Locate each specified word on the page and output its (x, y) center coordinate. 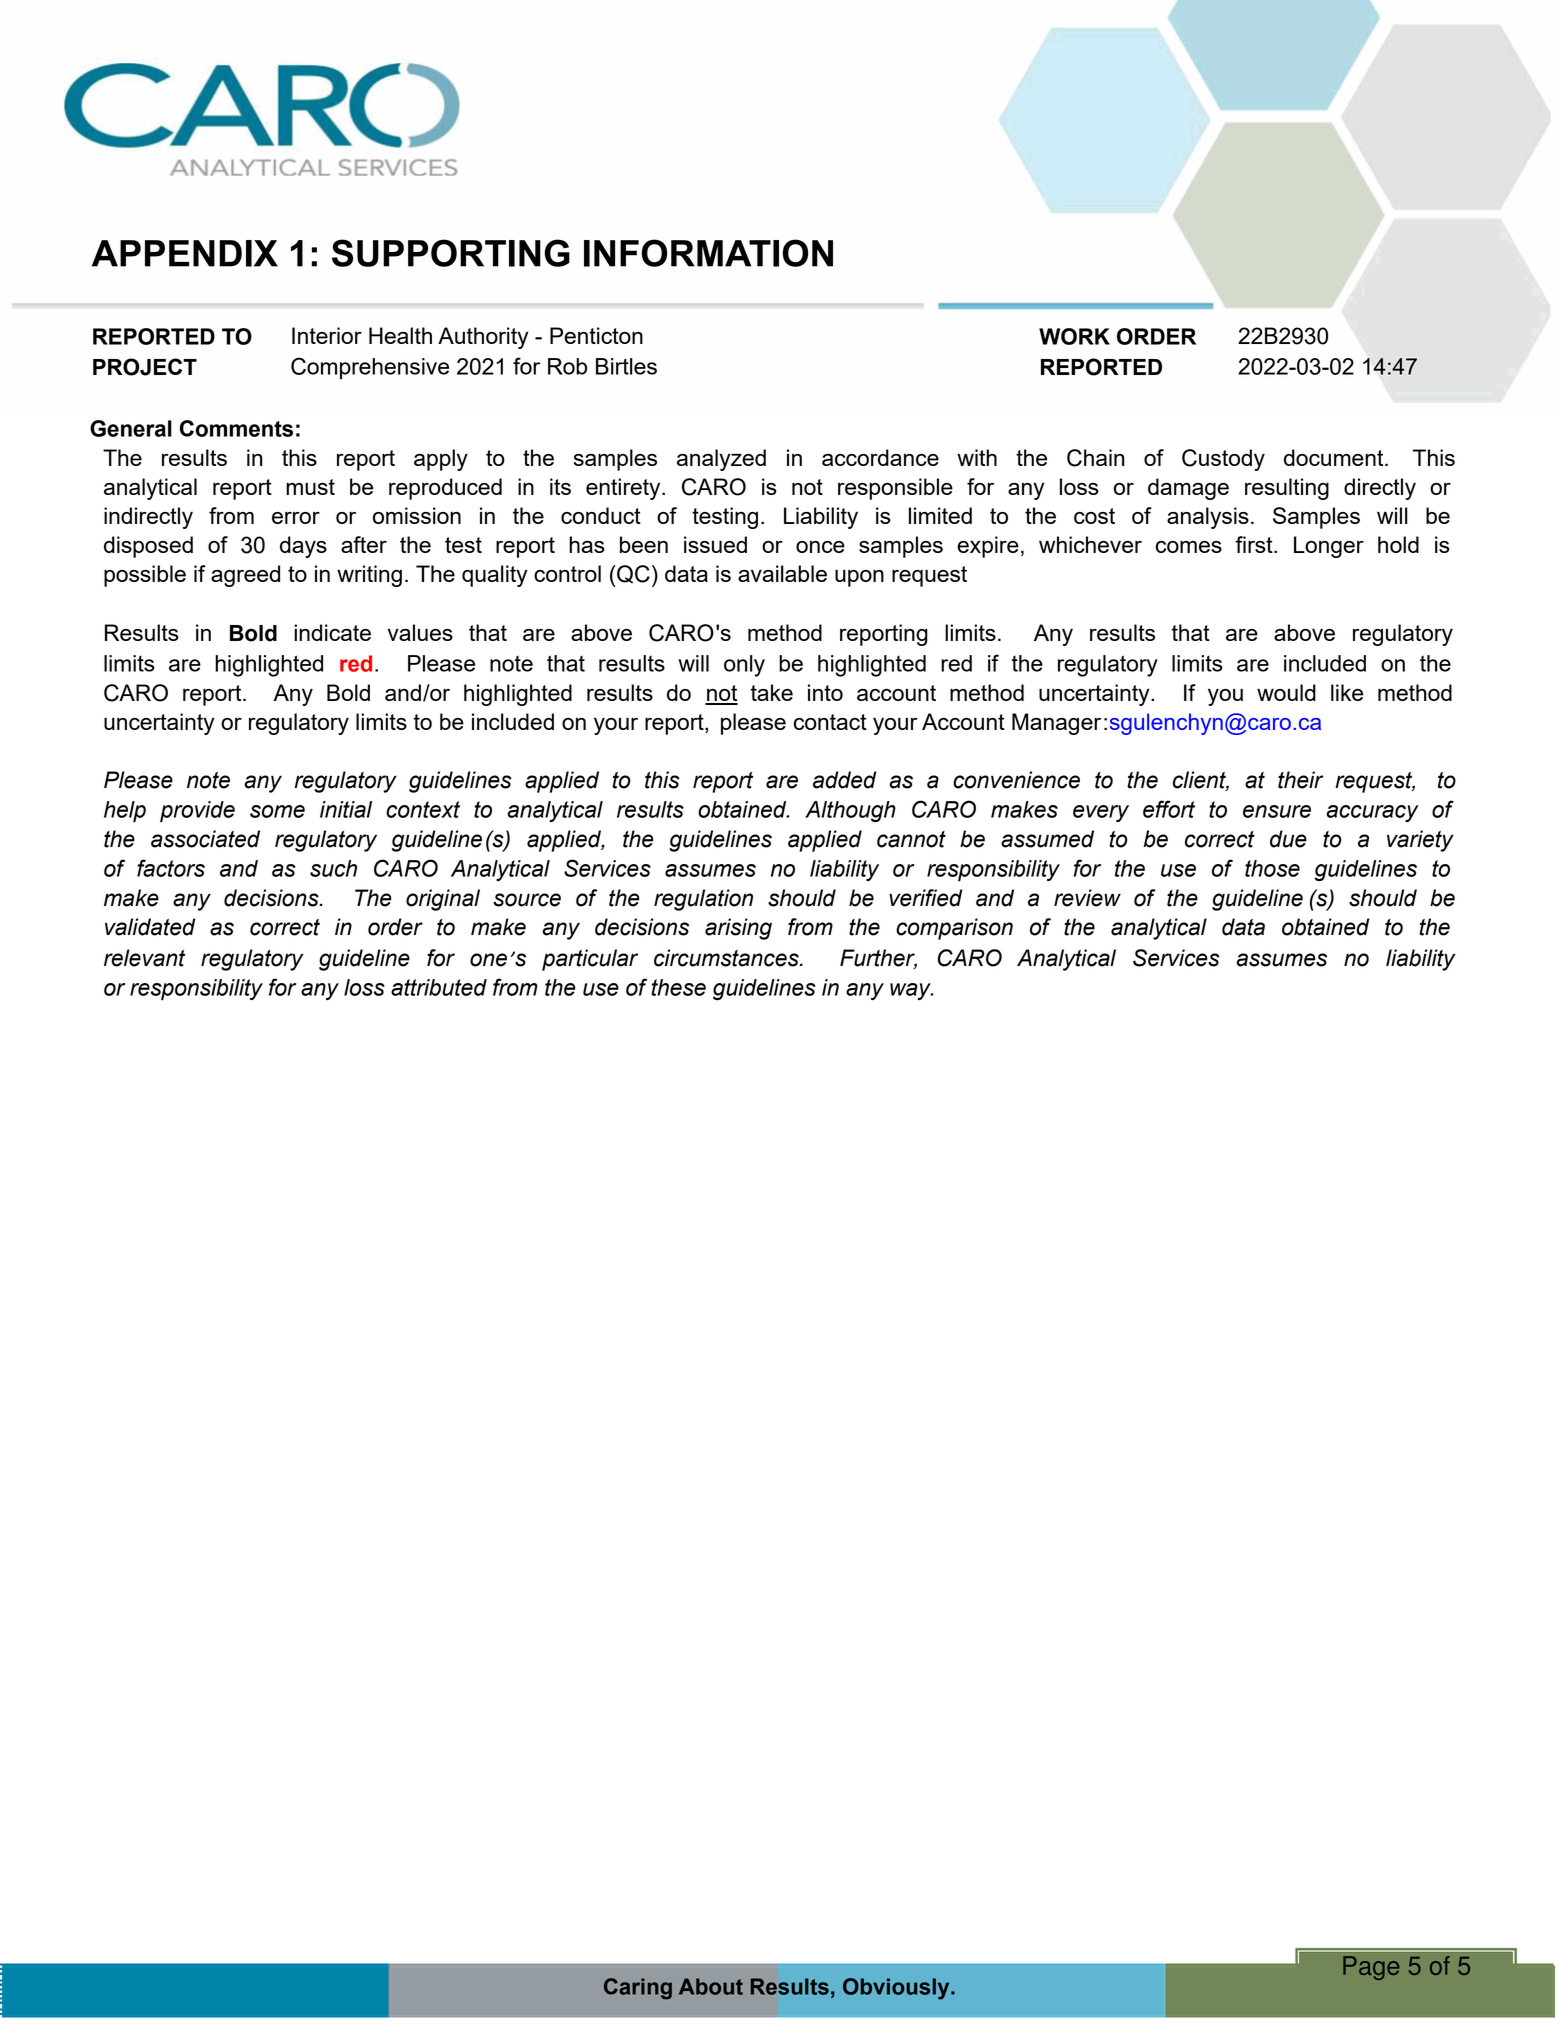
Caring (638, 1989)
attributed (439, 987)
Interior (327, 335)
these (678, 987)
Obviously (897, 1989)
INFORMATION (708, 253)
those (1272, 868)
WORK (1074, 336)
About (711, 1986)
